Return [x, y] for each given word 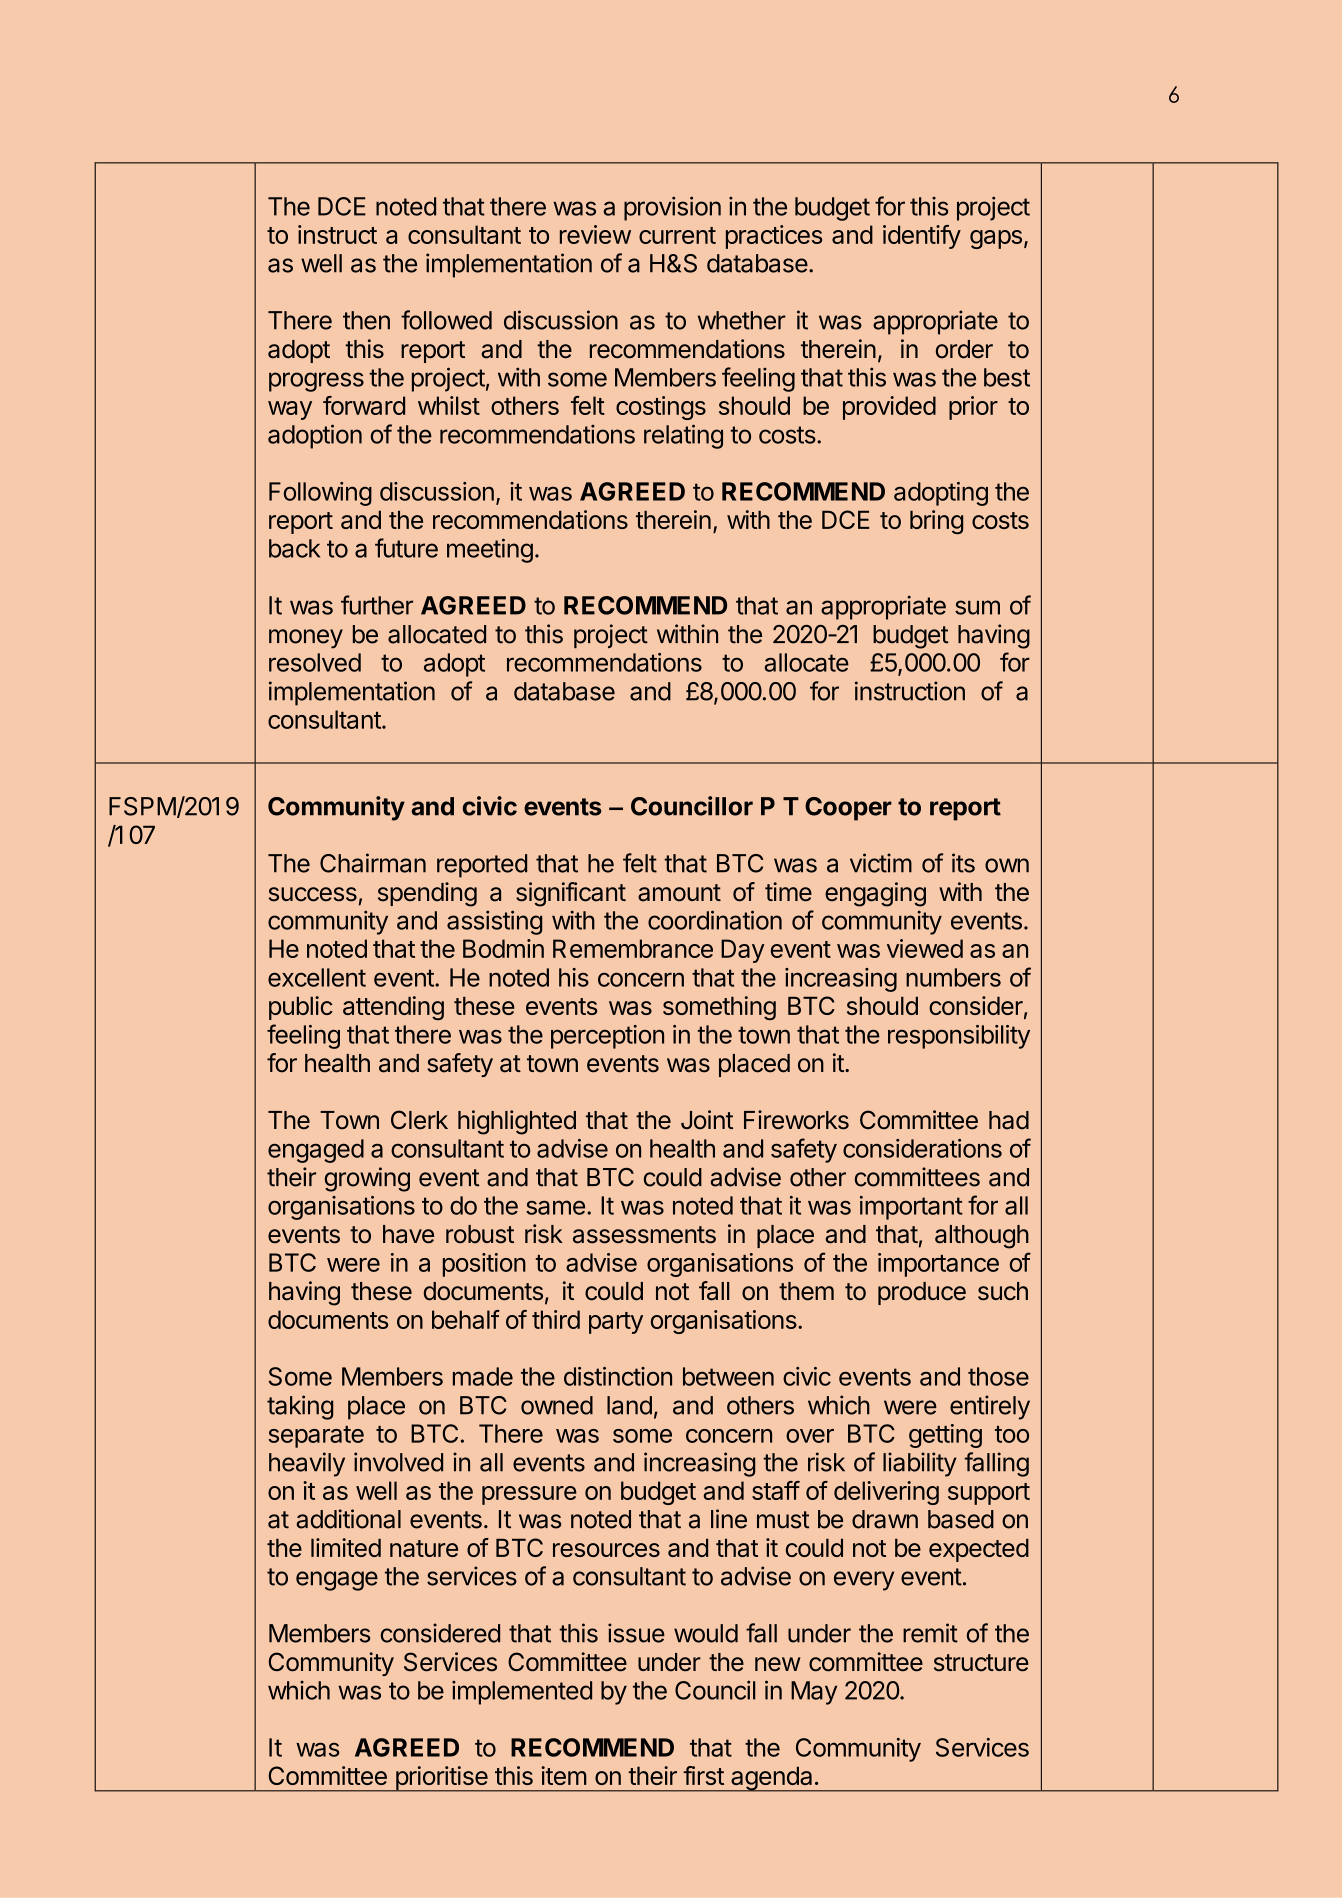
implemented [522, 1693]
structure [981, 1663]
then [366, 320]
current [677, 235]
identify [922, 237]
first [703, 1775]
